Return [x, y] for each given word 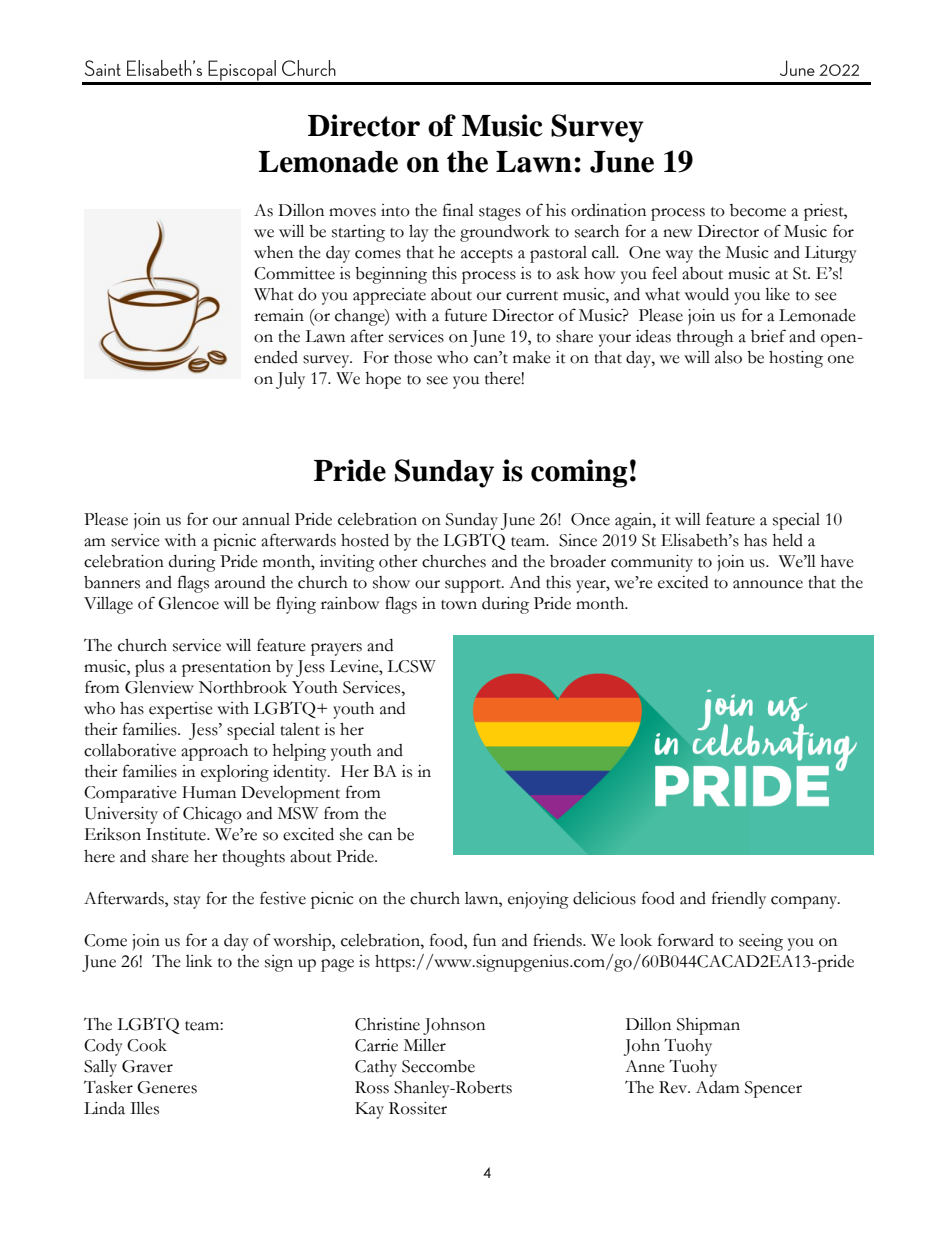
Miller [425, 1045]
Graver [147, 1066]
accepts [487, 256]
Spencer [773, 1089]
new [677, 233]
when [273, 252]
